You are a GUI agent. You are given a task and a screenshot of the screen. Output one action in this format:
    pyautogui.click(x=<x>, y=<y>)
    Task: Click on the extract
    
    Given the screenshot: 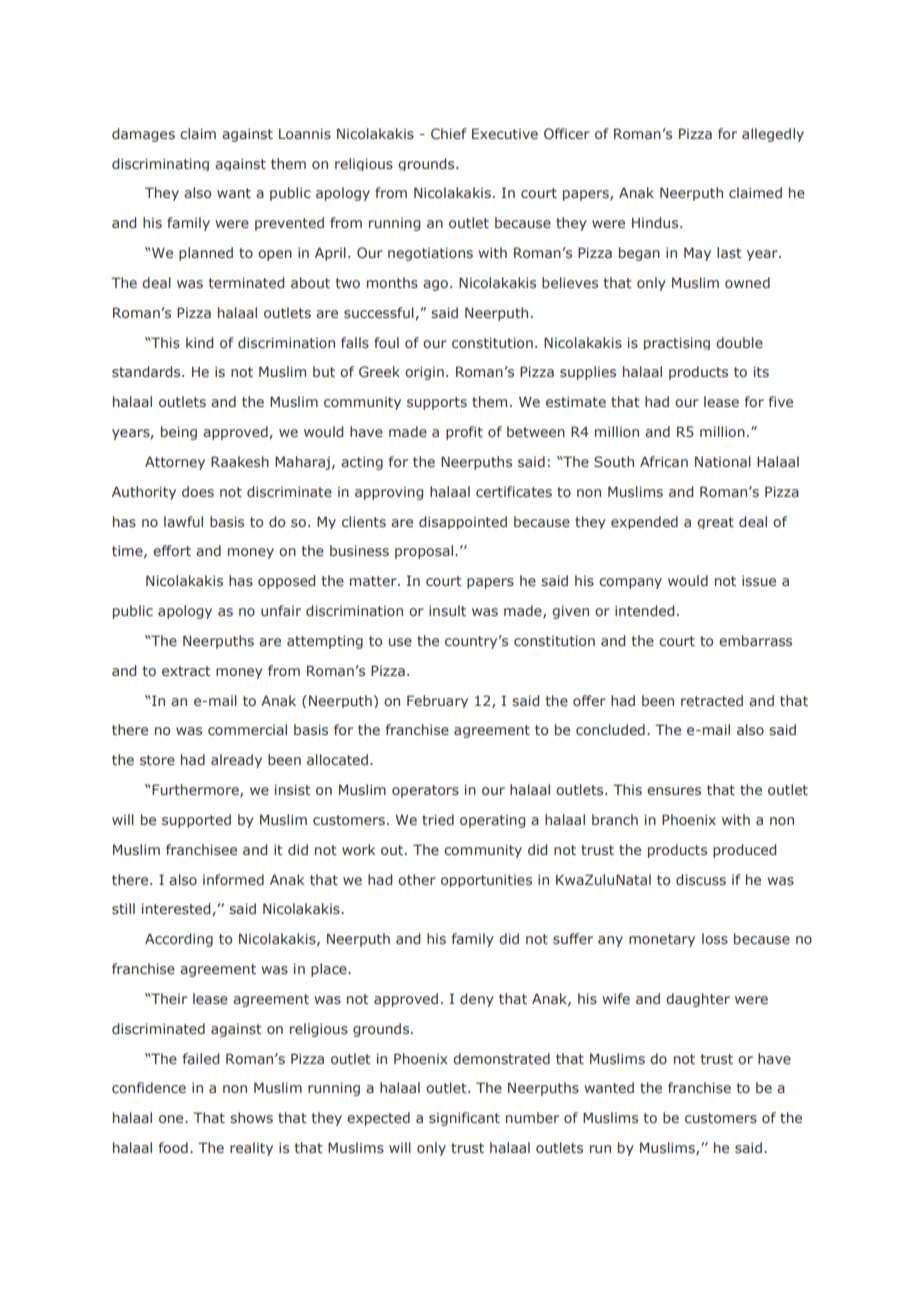 What is the action you would take?
    pyautogui.click(x=186, y=671)
